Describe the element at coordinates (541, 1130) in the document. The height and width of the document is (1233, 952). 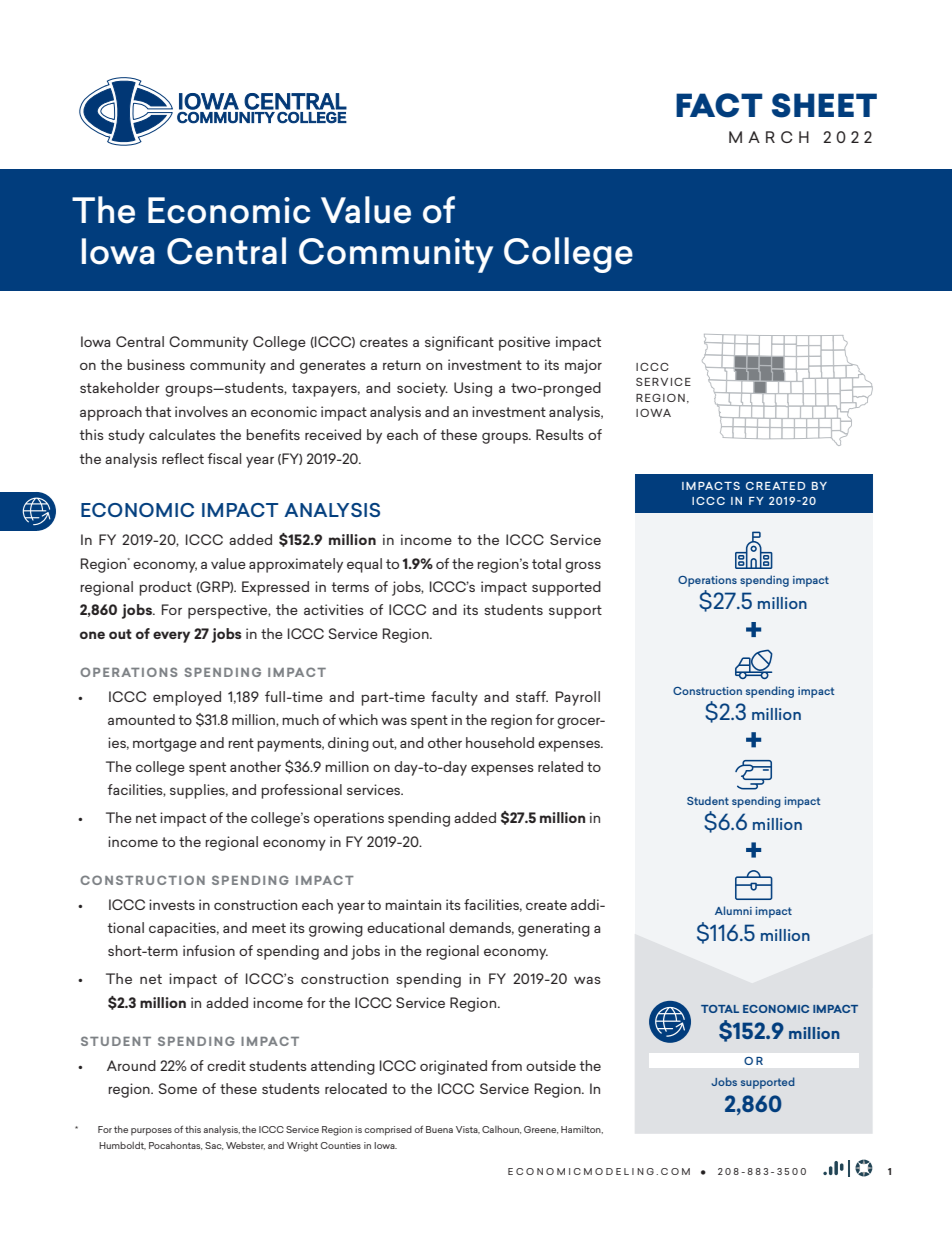
I see `Greene` at that location.
